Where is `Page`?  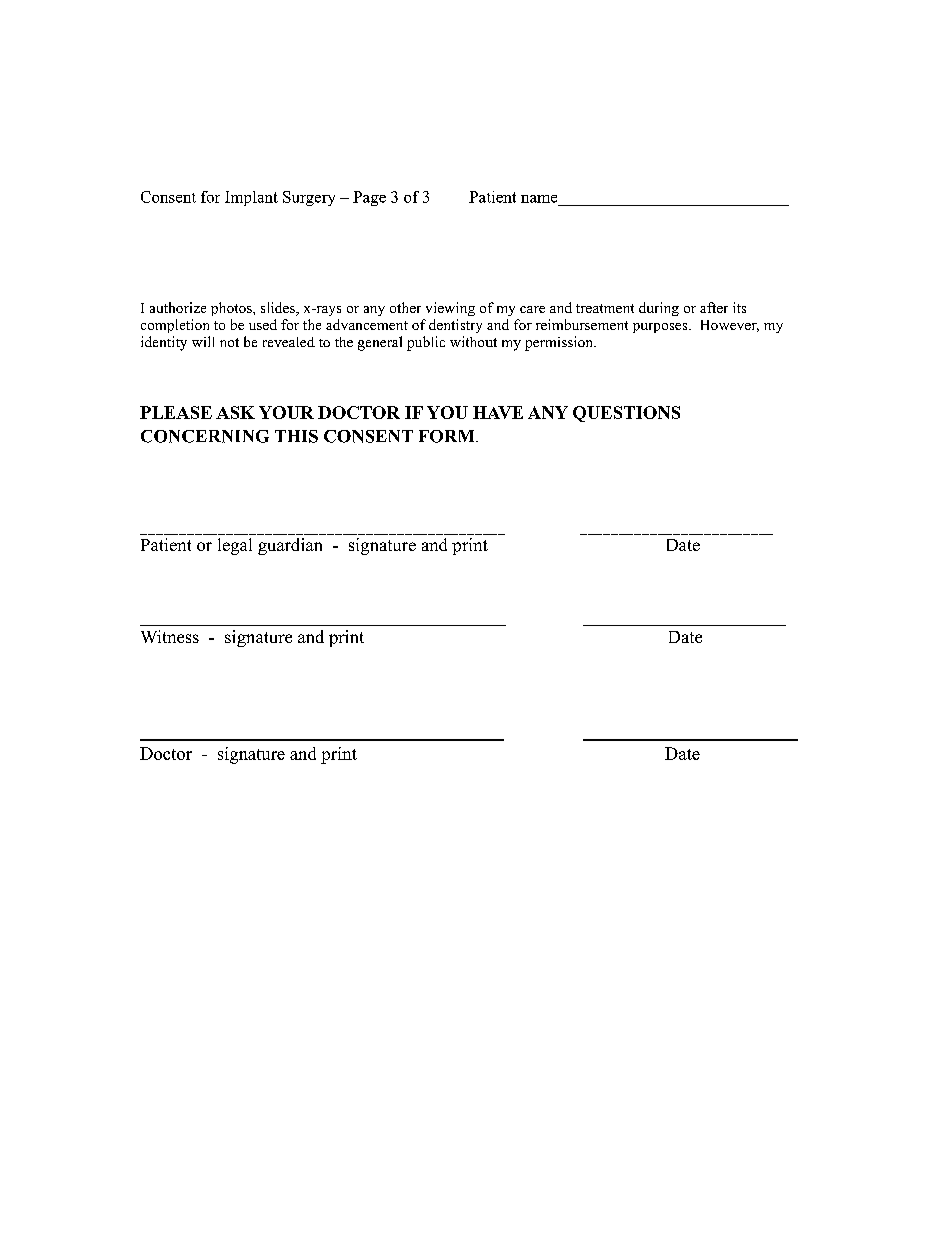
Page is located at coordinates (369, 198).
